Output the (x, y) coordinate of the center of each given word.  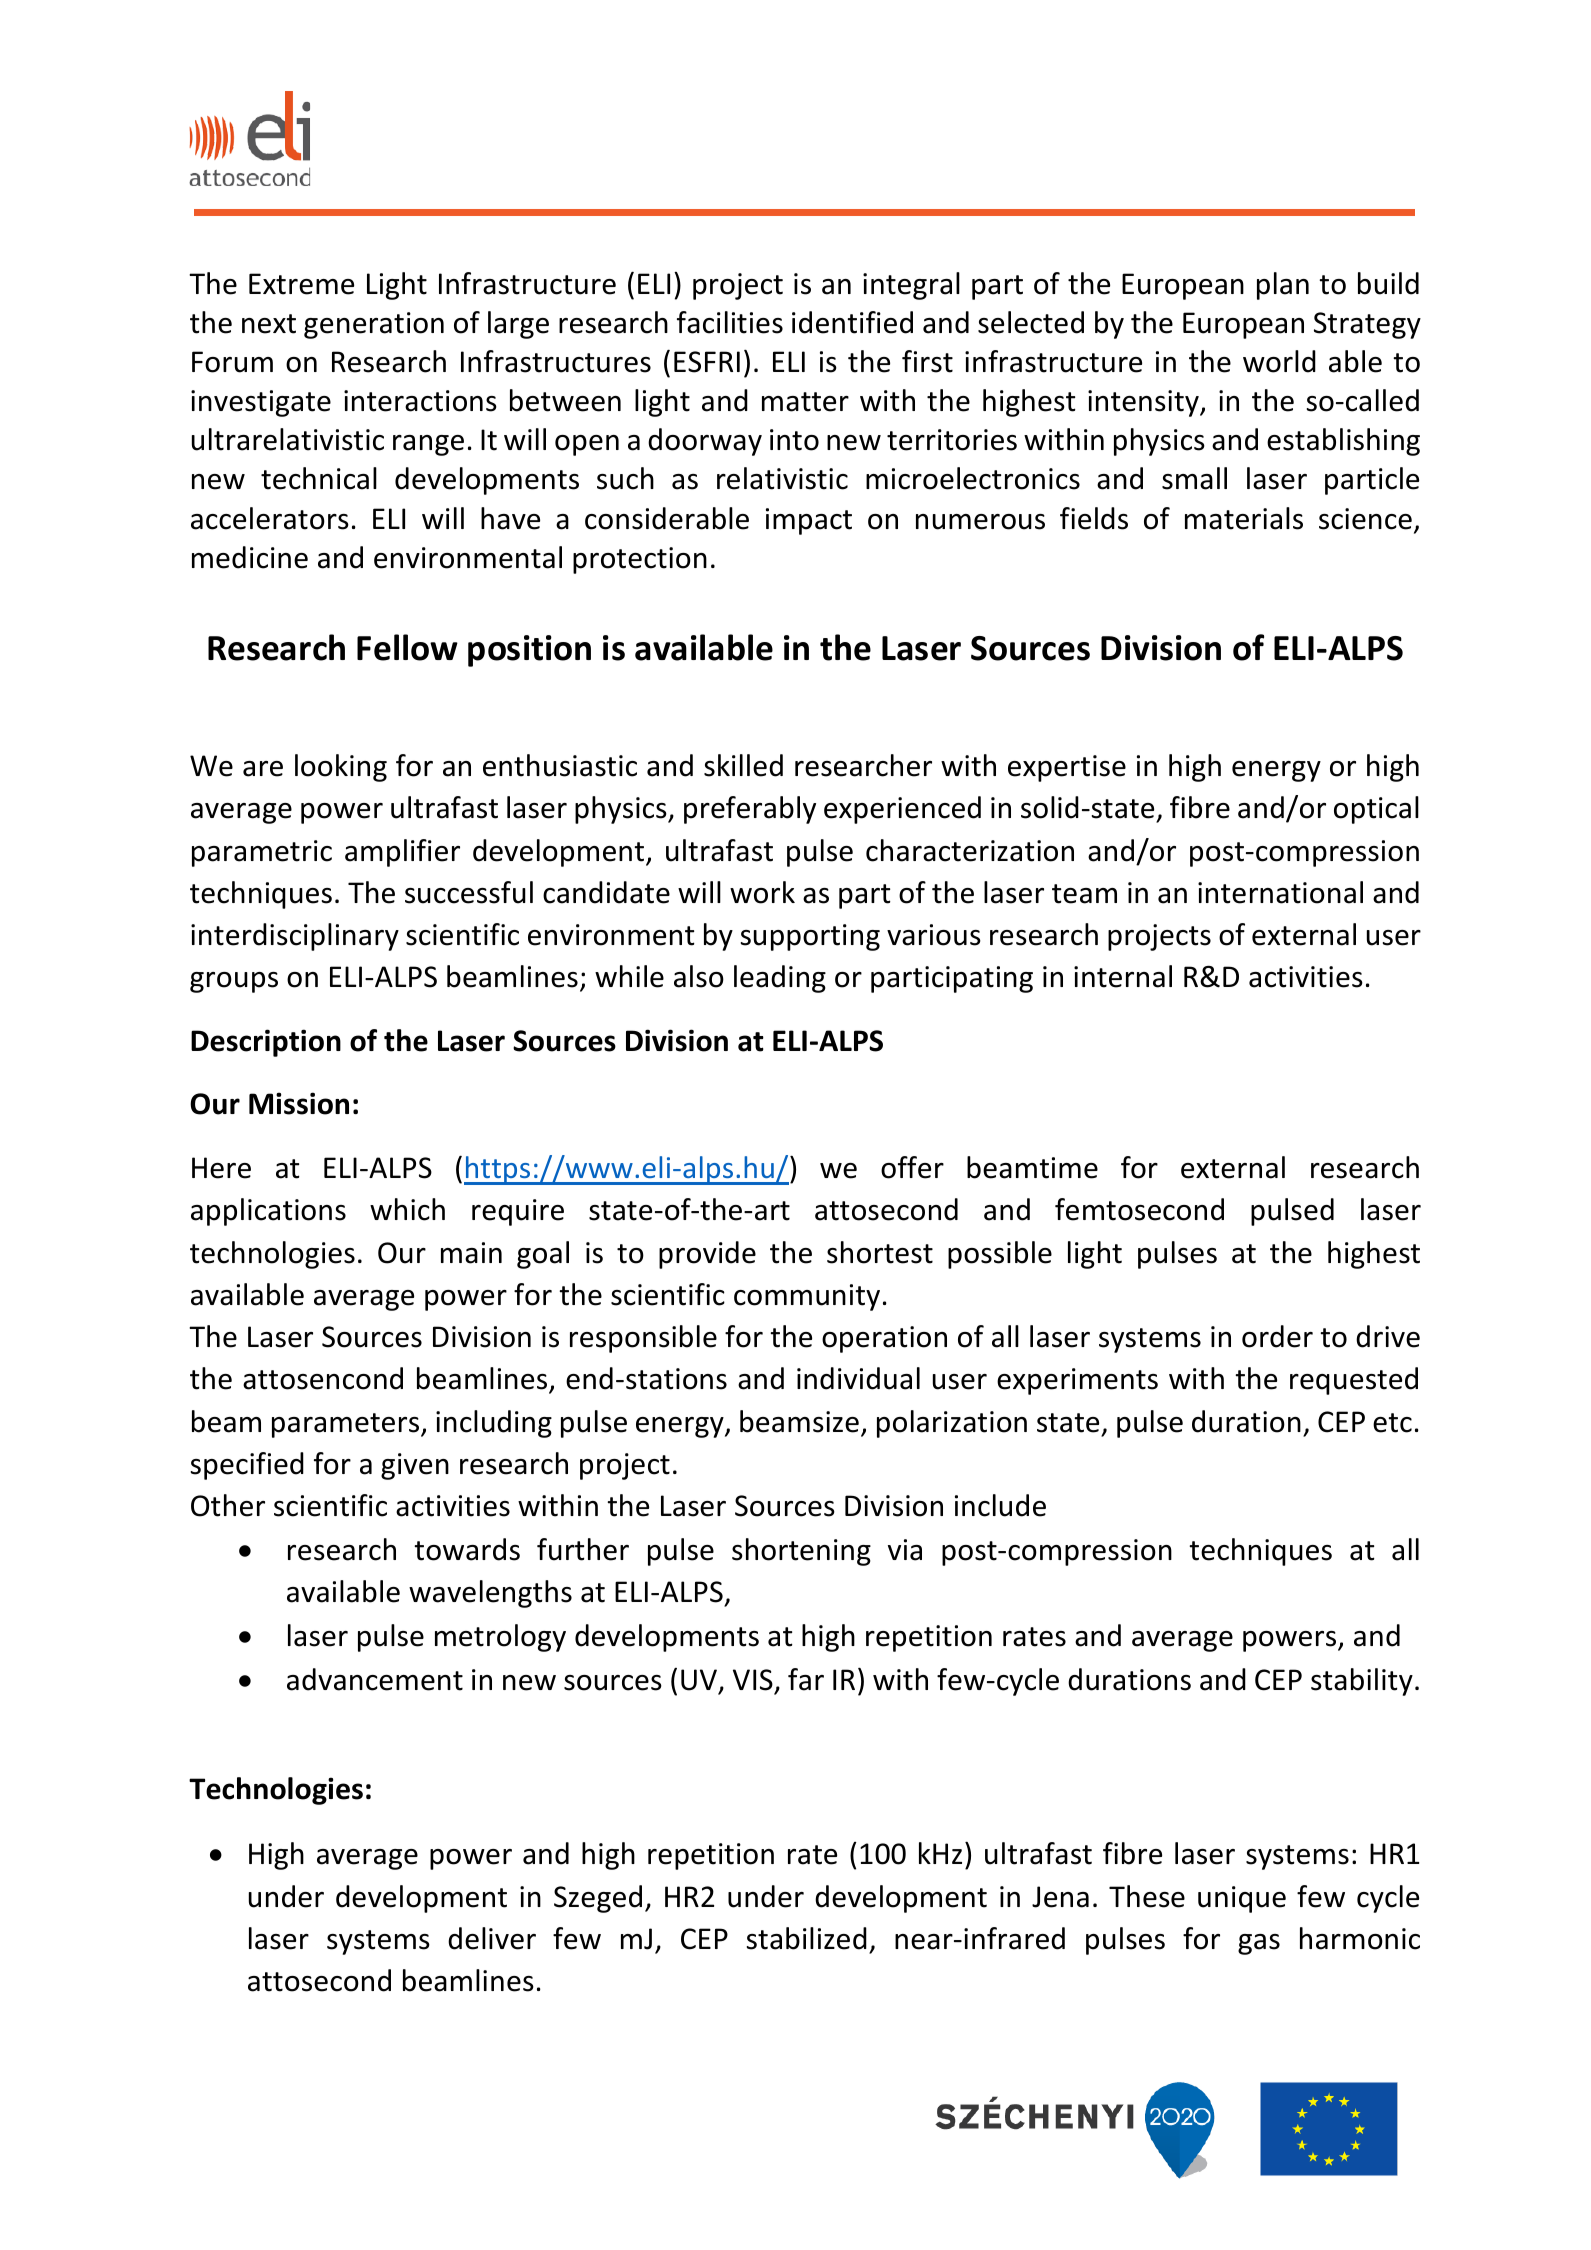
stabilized (807, 1938)
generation (374, 325)
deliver (492, 1938)
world (1279, 361)
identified (852, 322)
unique (1242, 1899)
